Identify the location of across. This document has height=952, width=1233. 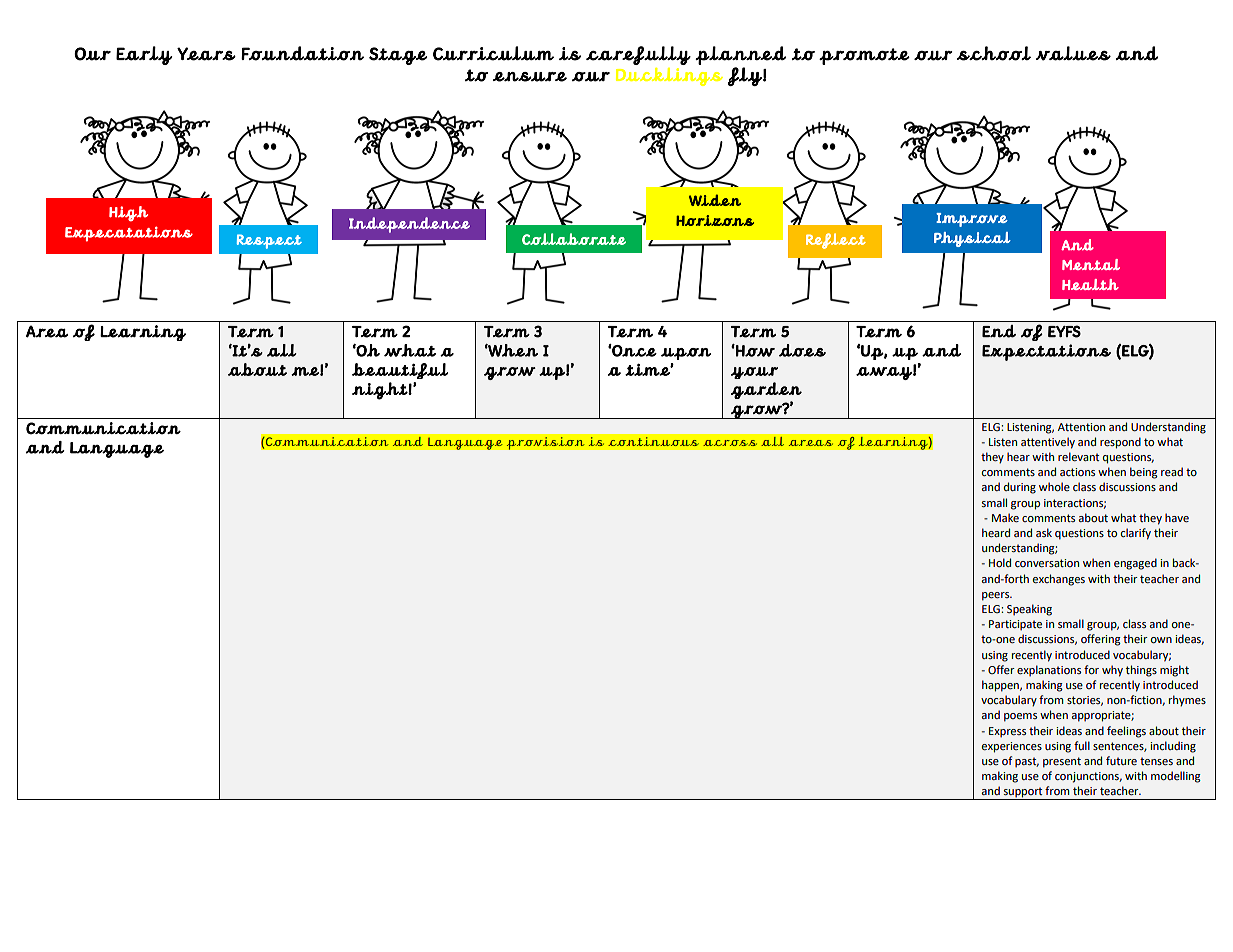
(730, 443).
